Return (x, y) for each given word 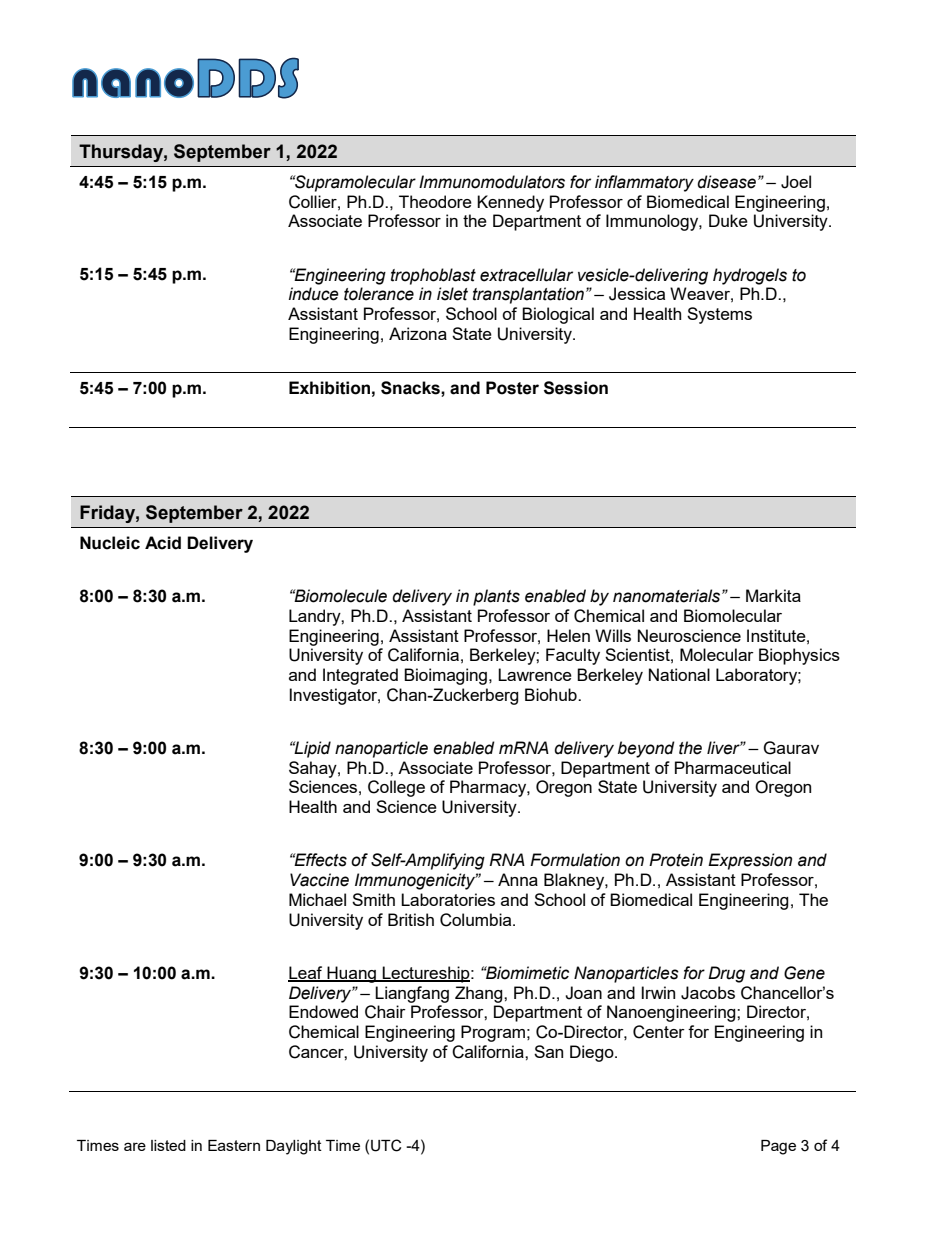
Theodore (435, 201)
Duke (728, 220)
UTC (386, 1145)
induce (314, 294)
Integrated (360, 676)
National (679, 674)
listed (168, 1145)
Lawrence (535, 674)
